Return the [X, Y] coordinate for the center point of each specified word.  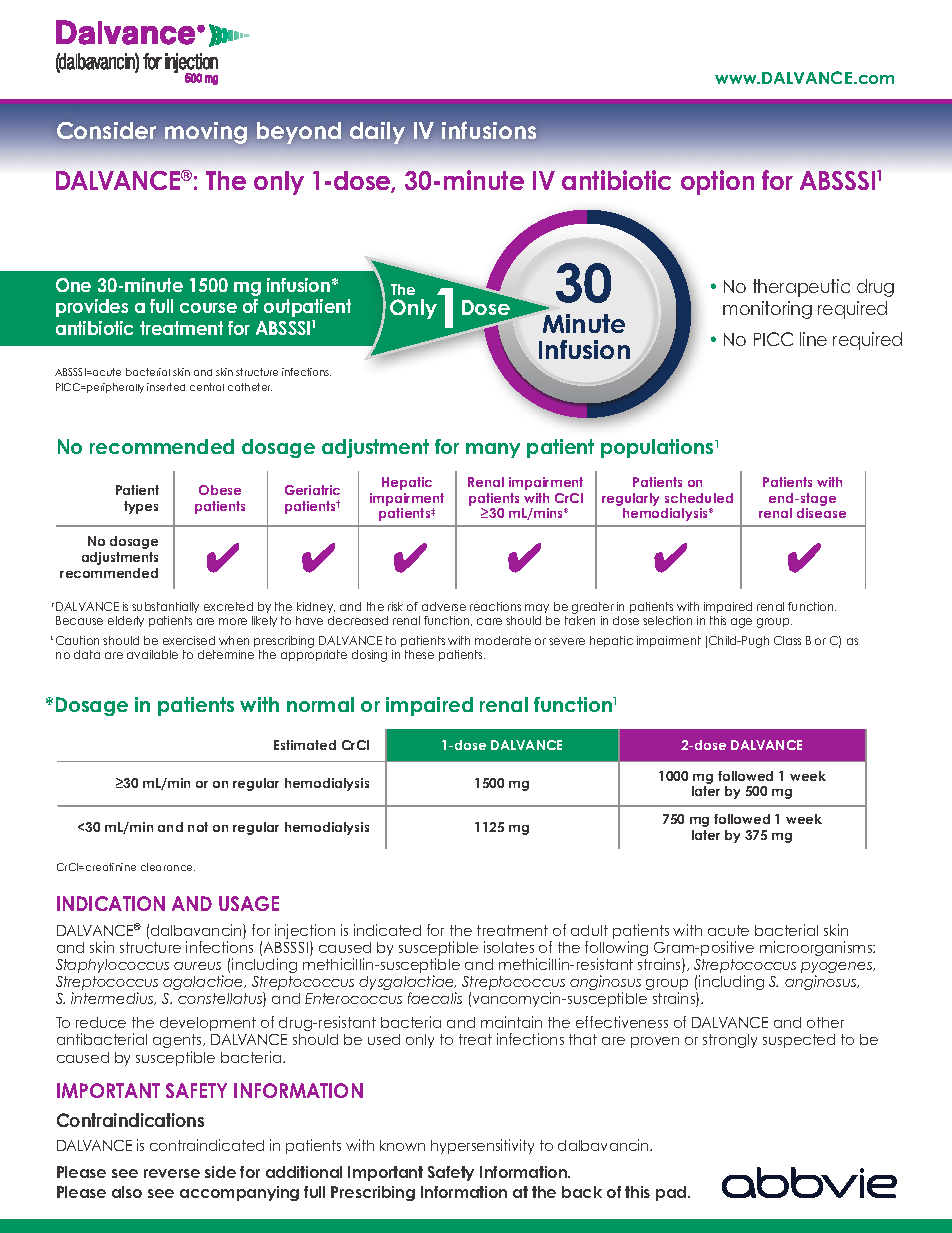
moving [206, 133]
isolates [509, 947]
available [152, 654]
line [813, 339]
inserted [166, 387]
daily [377, 133]
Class [787, 640]
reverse [172, 1173]
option [717, 182]
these [419, 654]
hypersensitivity [482, 1146]
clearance [168, 867]
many [493, 450]
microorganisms [817, 948]
